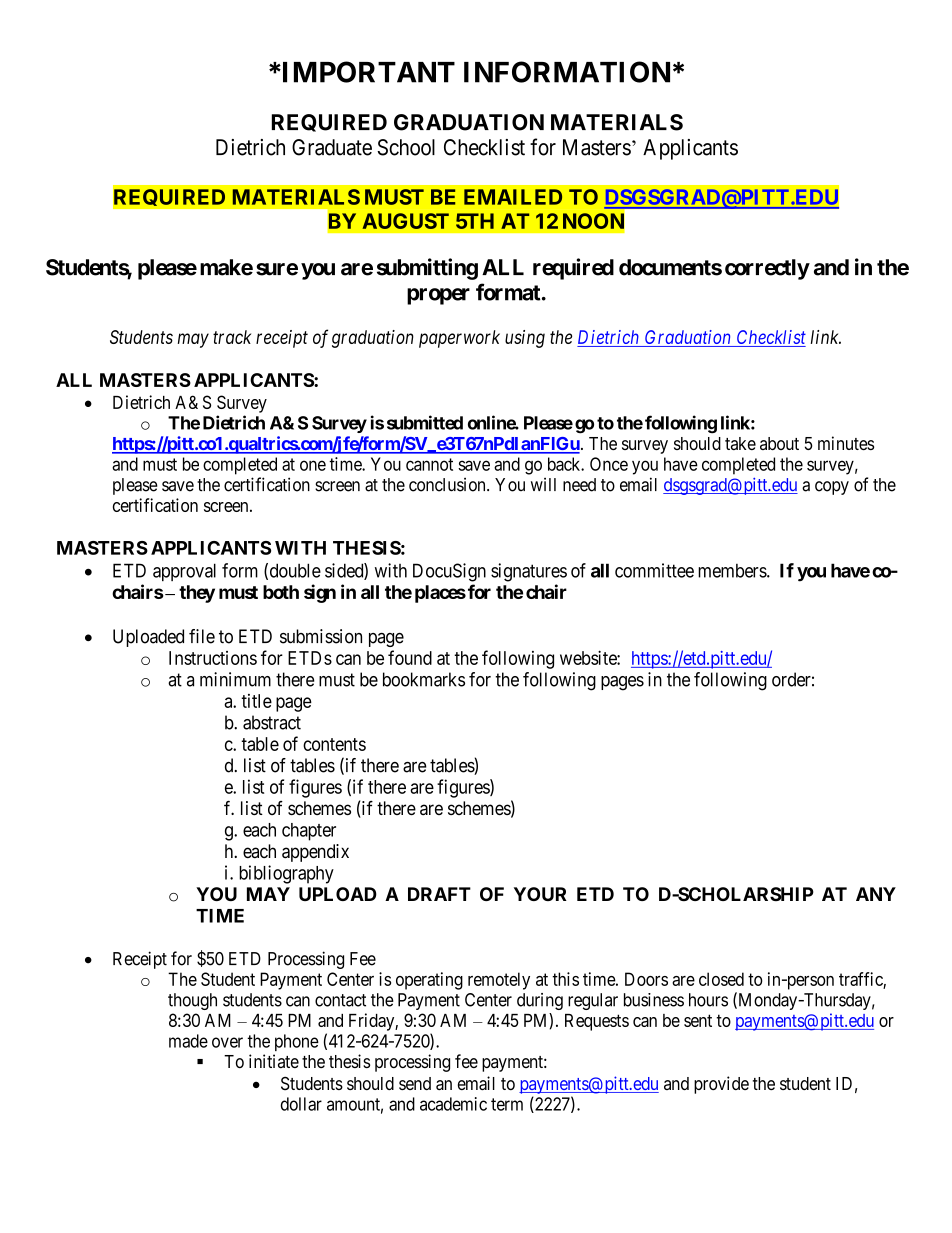 This screenshot has width=952, height=1233. I want to click on correctly, so click(767, 269).
